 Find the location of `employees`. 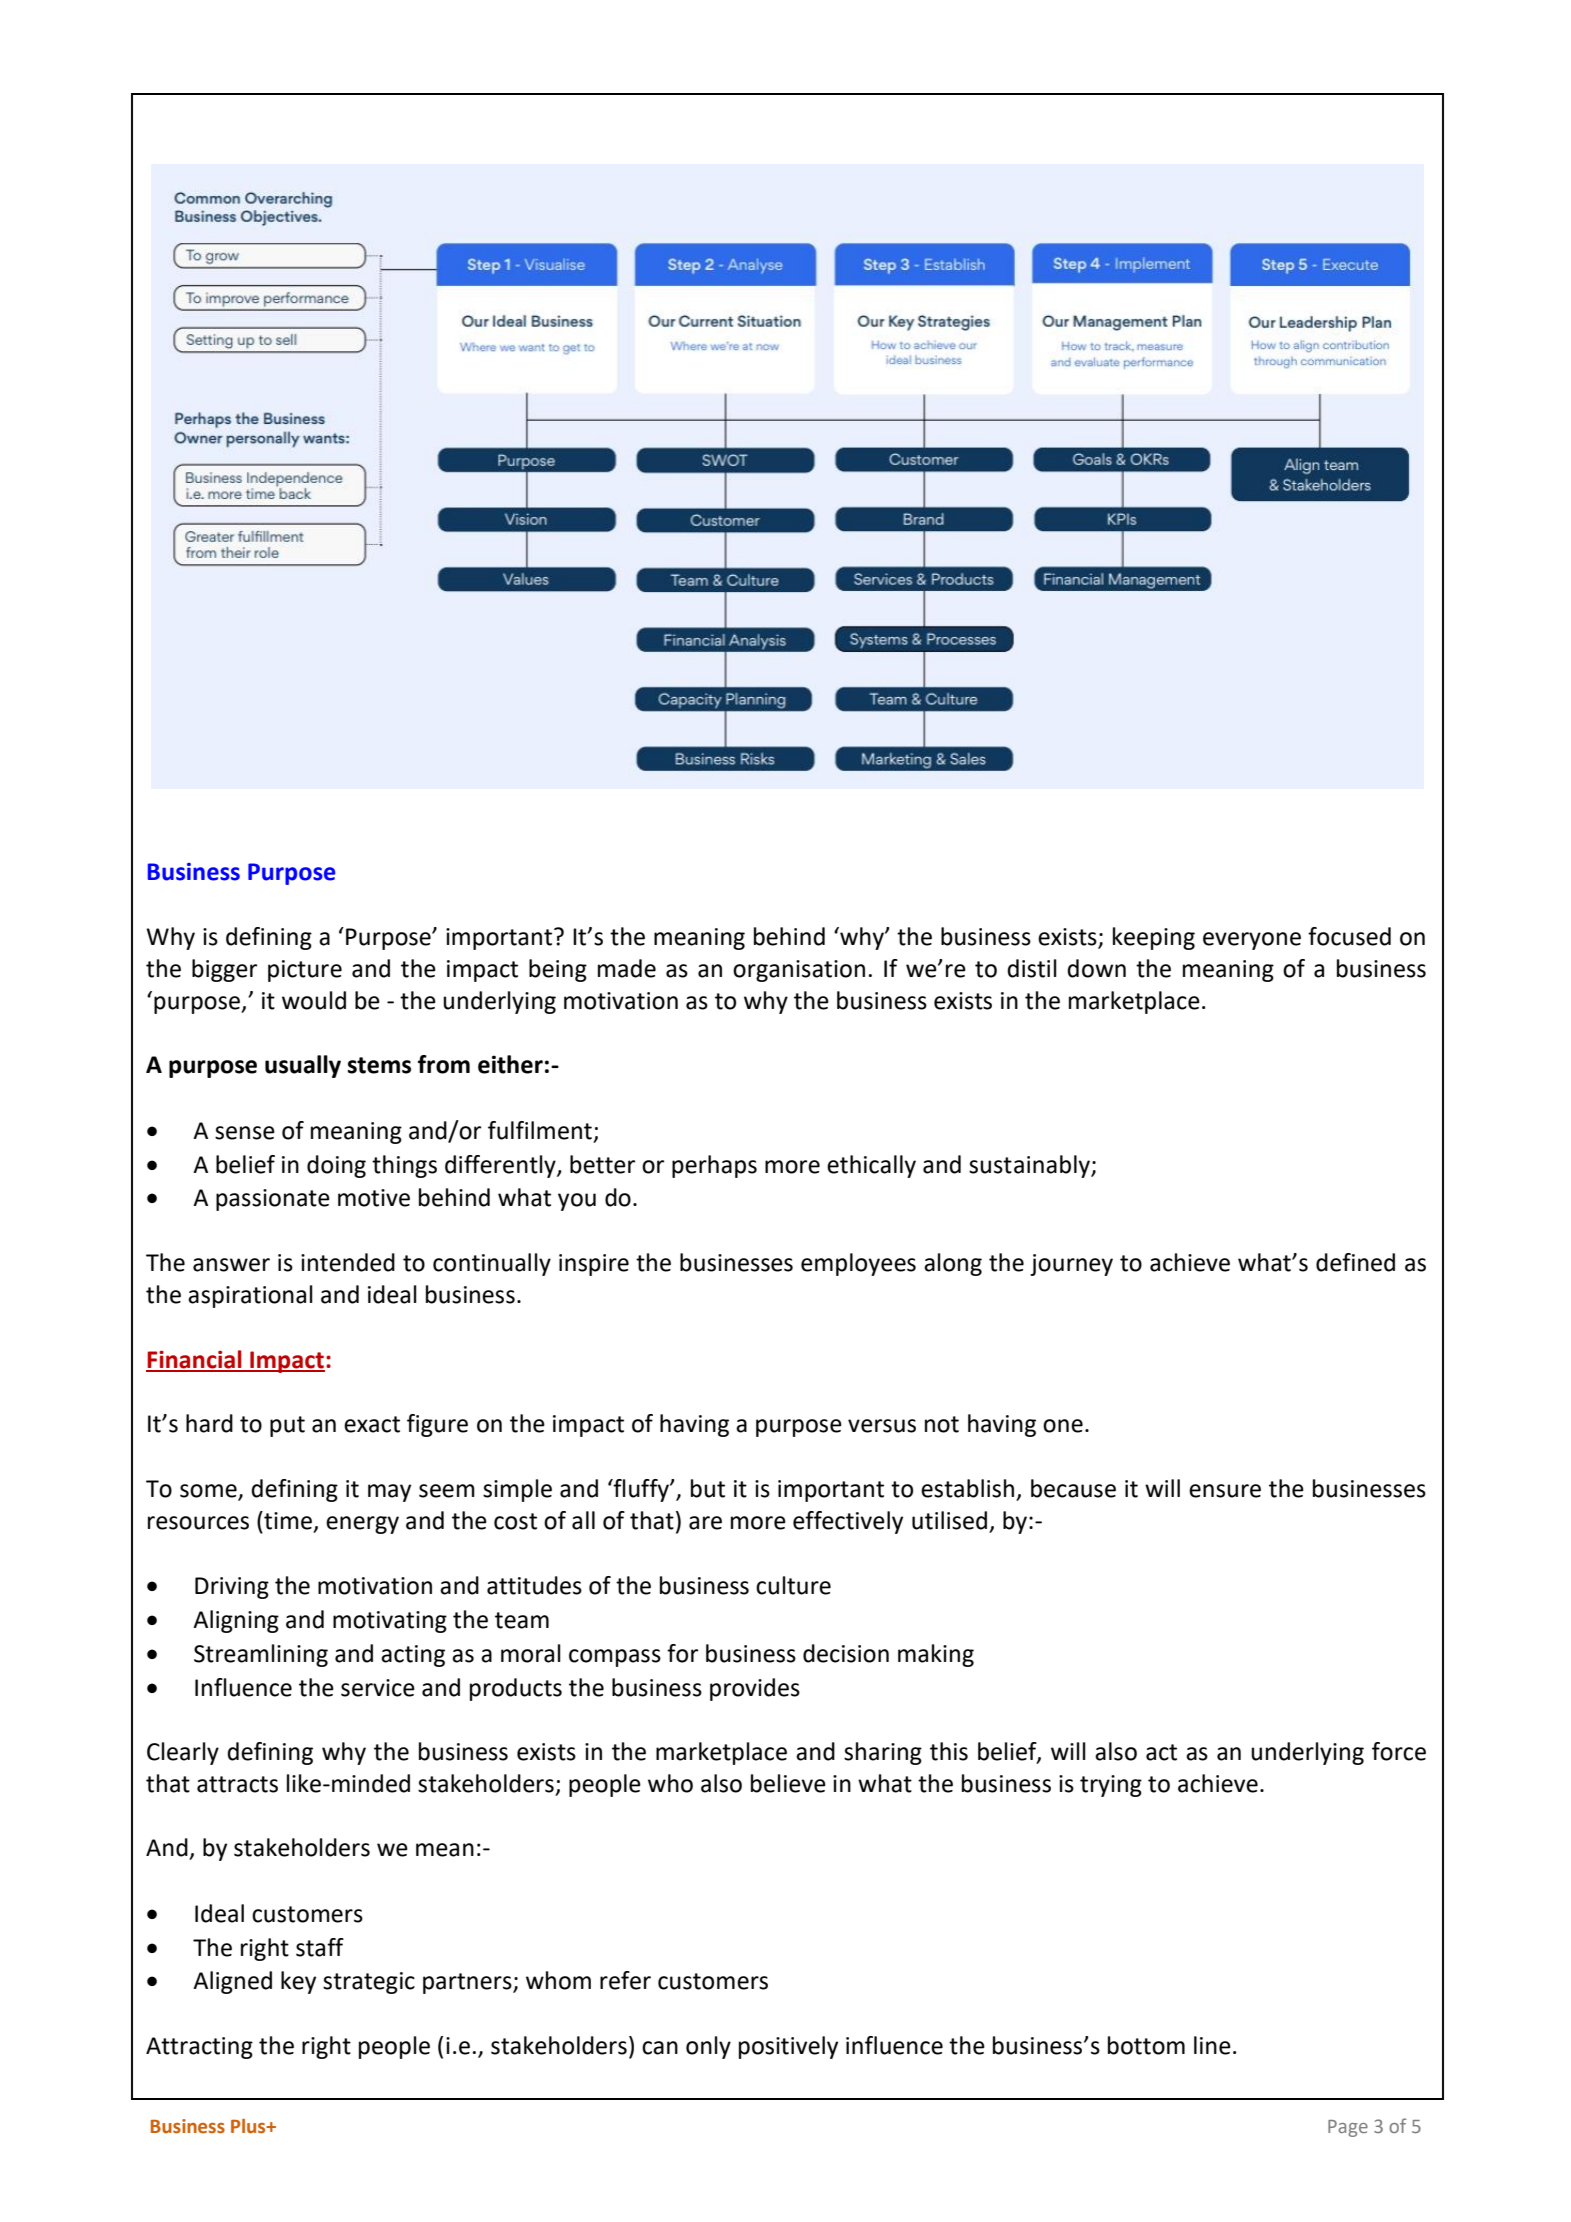

employees is located at coordinates (858, 1264).
